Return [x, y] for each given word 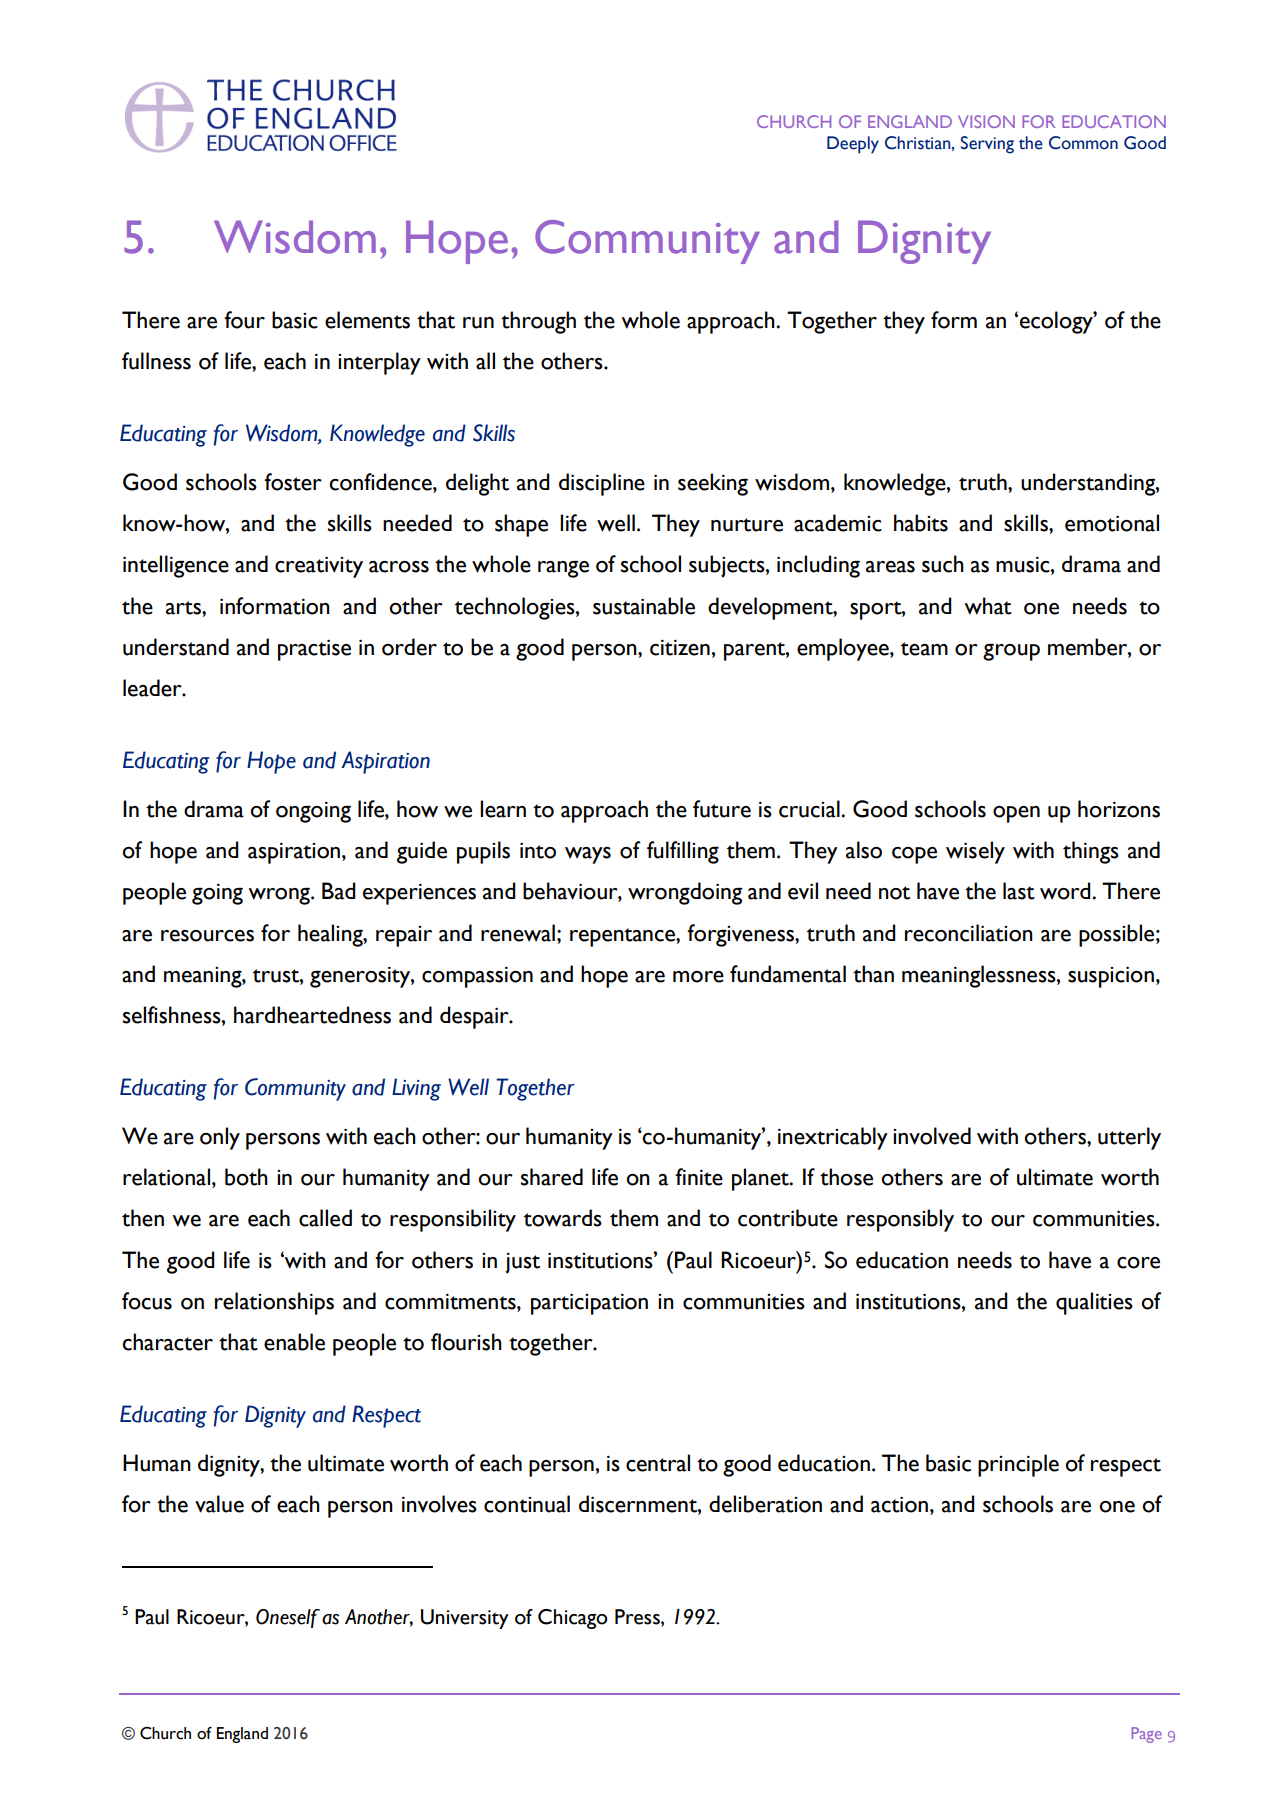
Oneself [288, 1618]
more [698, 977]
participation [589, 1304]
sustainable [644, 606]
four [244, 320]
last [1019, 891]
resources [207, 936]
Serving [987, 145]
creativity [319, 567]
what [988, 606]
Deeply [853, 145]
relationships [274, 1303]
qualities [1094, 1303]
